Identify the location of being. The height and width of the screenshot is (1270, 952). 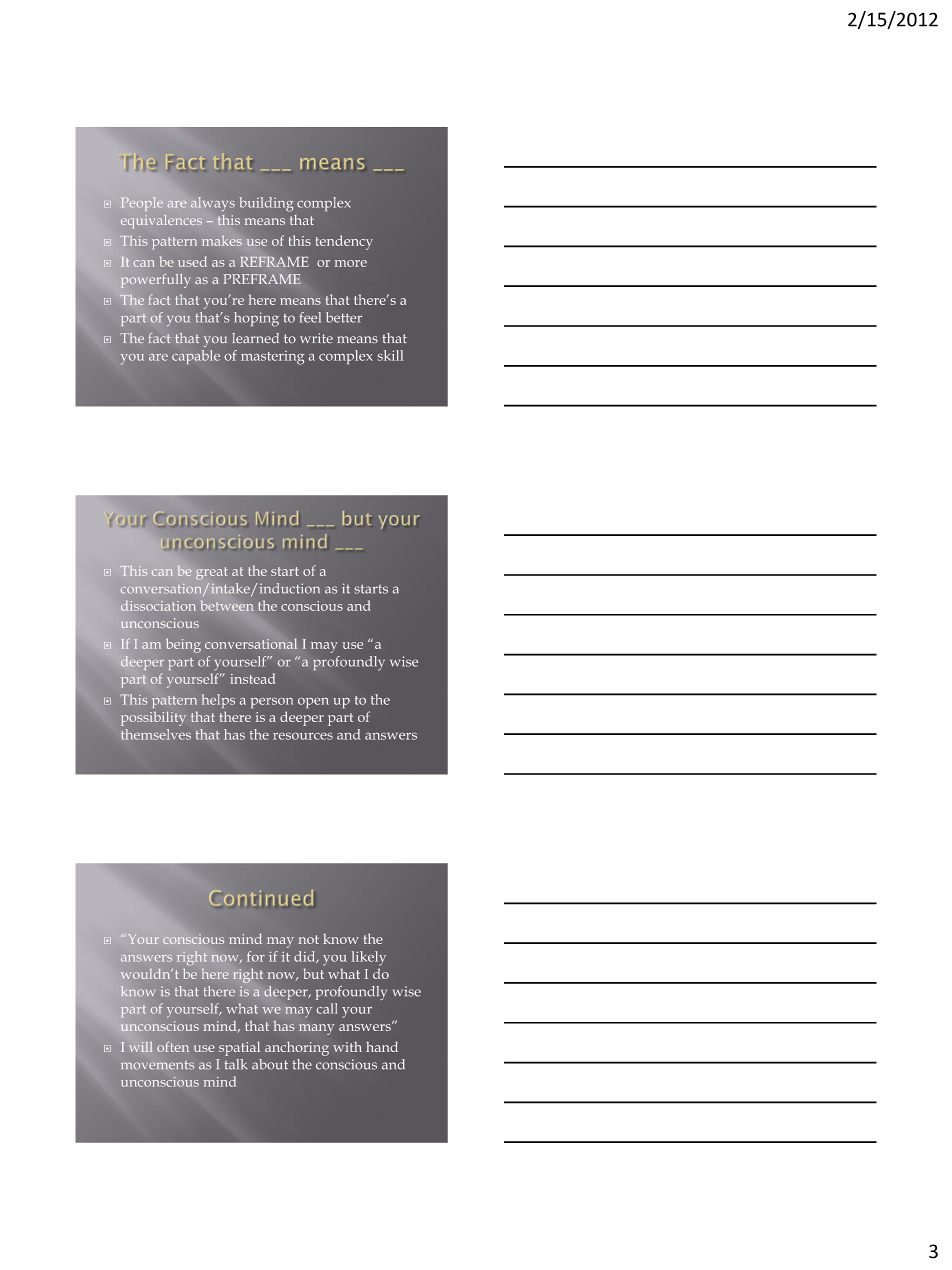
(183, 645).
